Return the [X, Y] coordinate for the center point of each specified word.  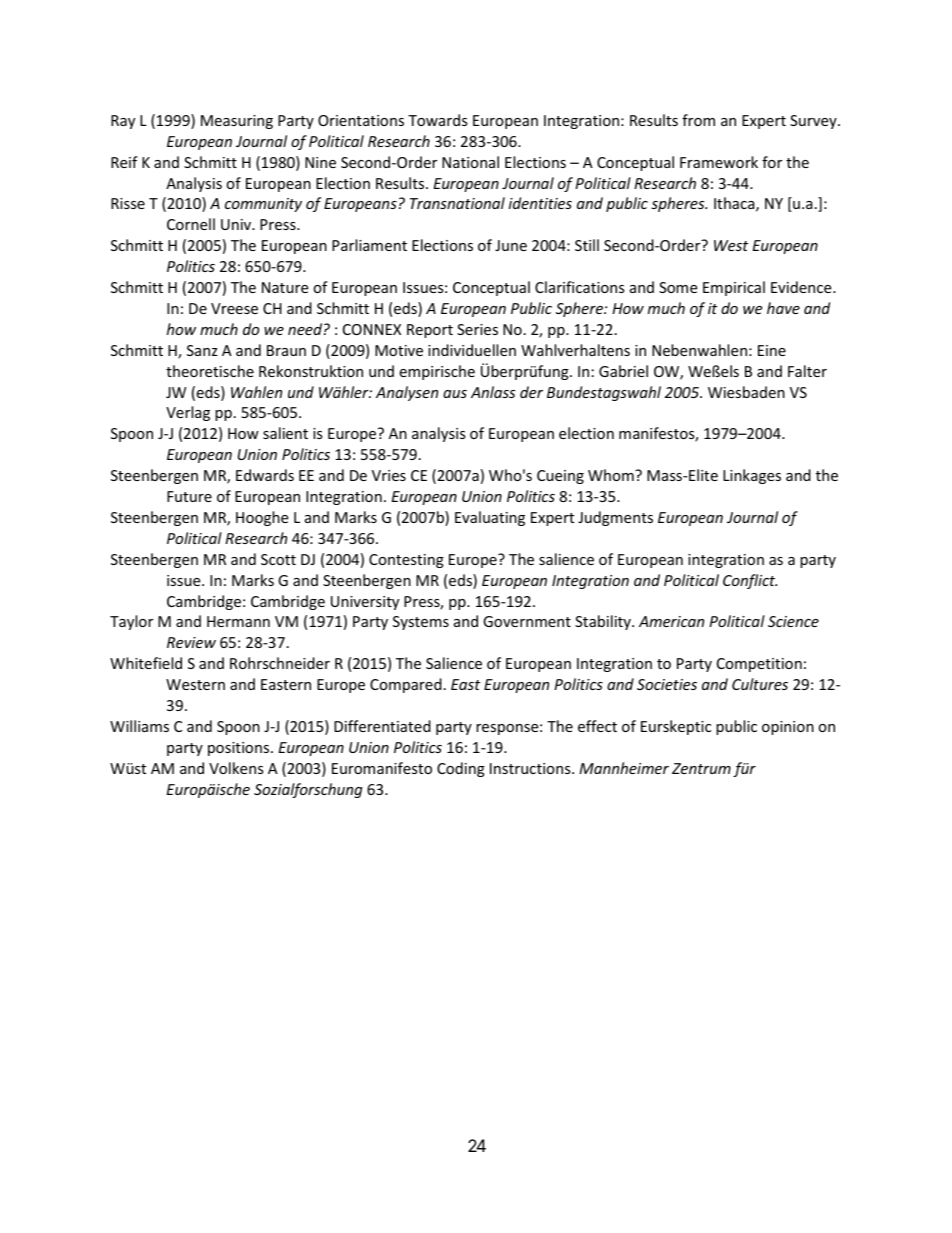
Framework [719, 162]
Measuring [237, 122]
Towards [438, 120]
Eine [772, 350]
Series [477, 329]
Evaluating [490, 518]
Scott [278, 559]
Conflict [750, 581]
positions [240, 749]
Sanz [202, 350]
